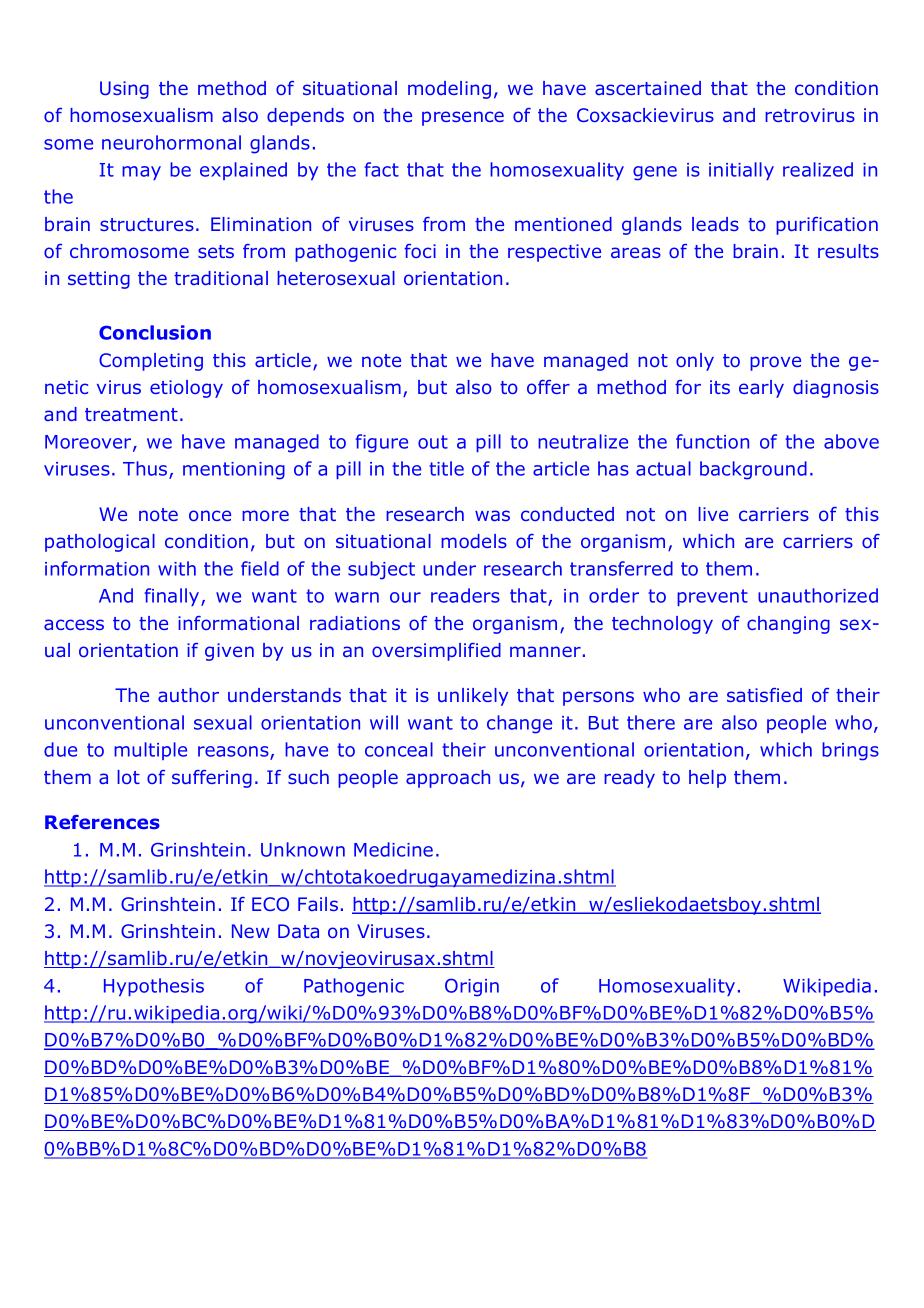  What do you see at coordinates (154, 987) in the document?
I see `Hypothesis` at bounding box center [154, 987].
